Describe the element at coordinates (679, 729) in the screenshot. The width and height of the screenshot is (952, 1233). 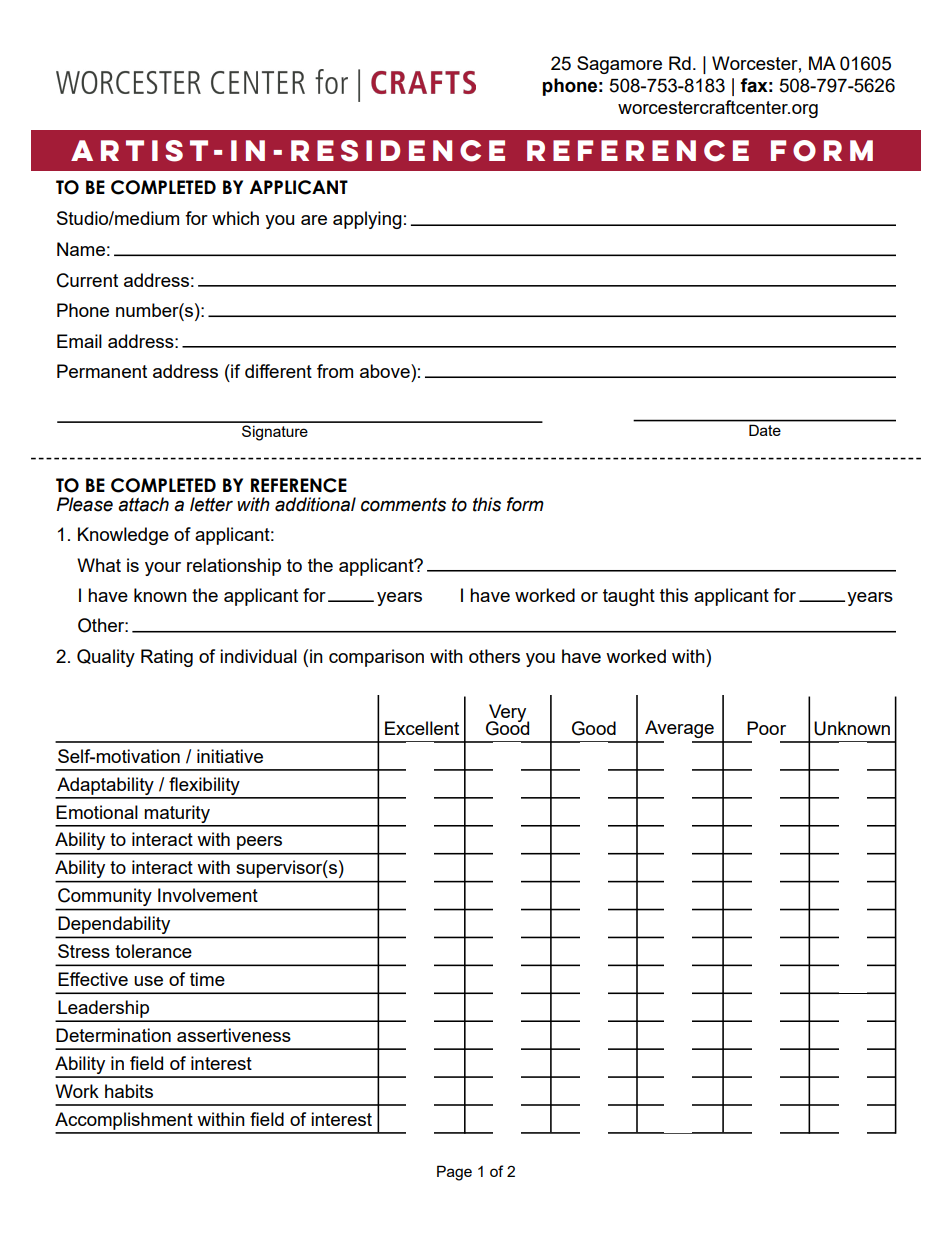
I see `Average` at that location.
